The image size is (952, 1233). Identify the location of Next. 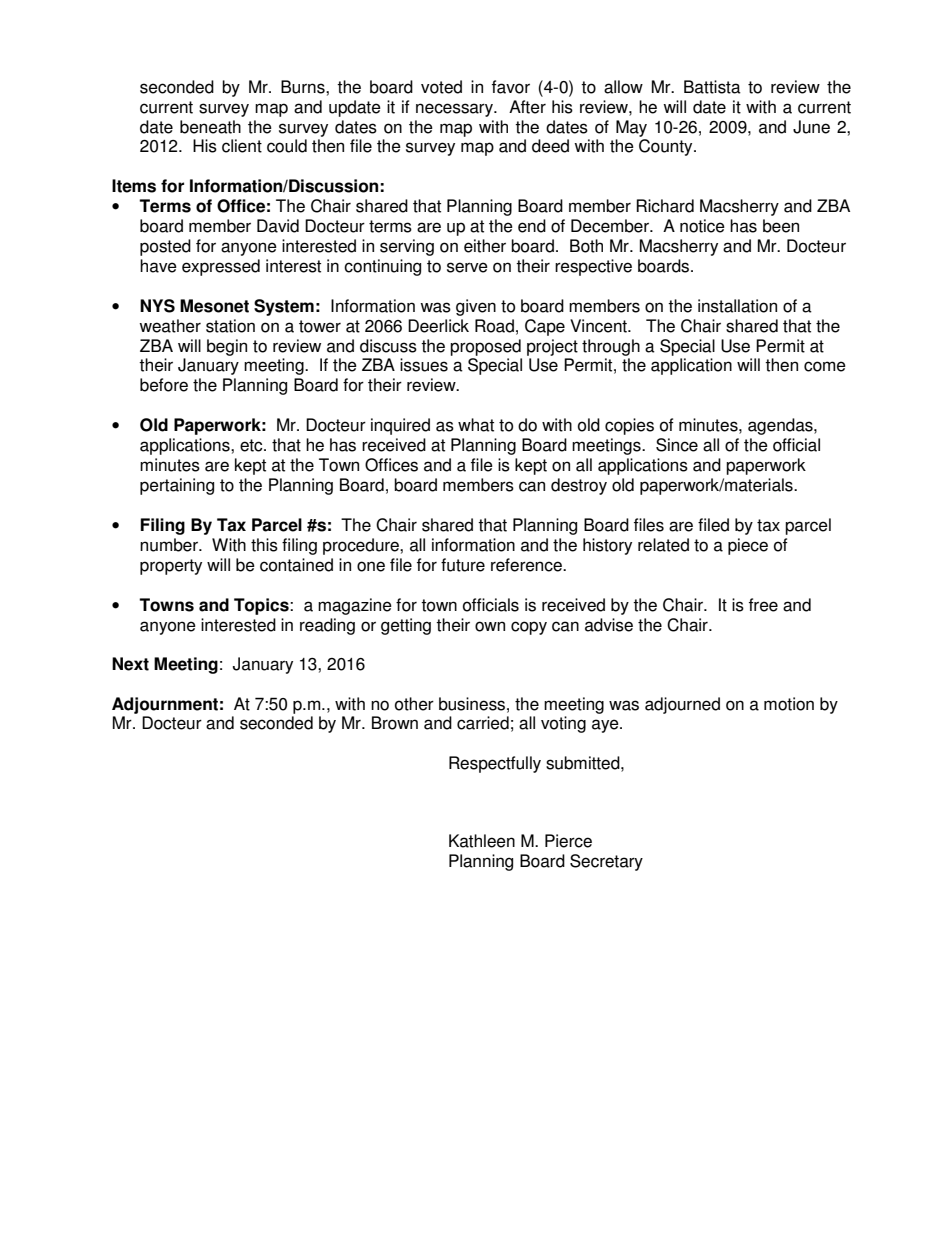
(130, 664).
